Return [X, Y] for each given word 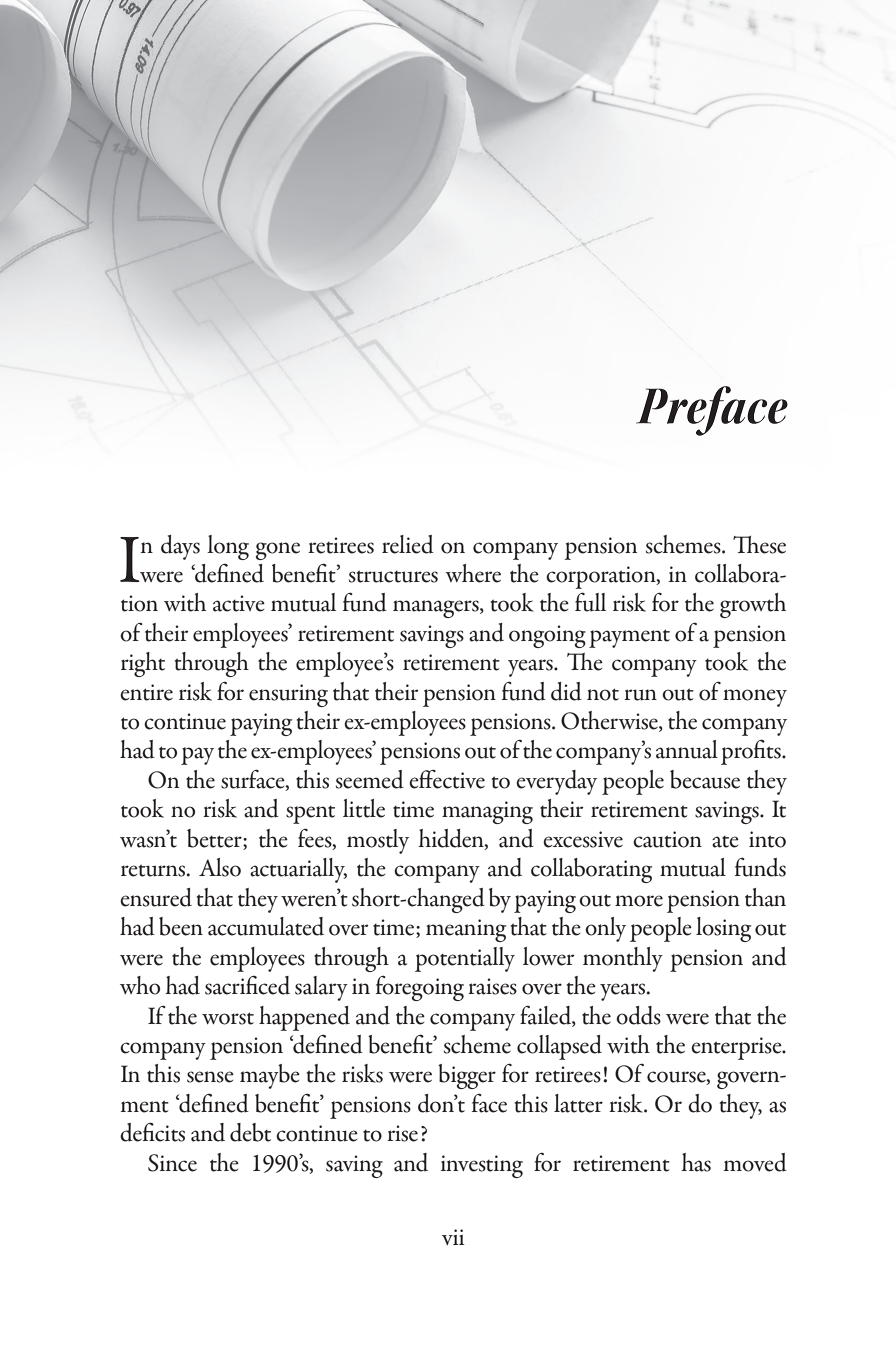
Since [172, 1163]
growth [753, 605]
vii [453, 1237]
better [215, 839]
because [705, 779]
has [696, 1162]
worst [228, 1018]
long [228, 547]
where [473, 573]
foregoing [420, 988]
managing [487, 812]
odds [638, 1015]
